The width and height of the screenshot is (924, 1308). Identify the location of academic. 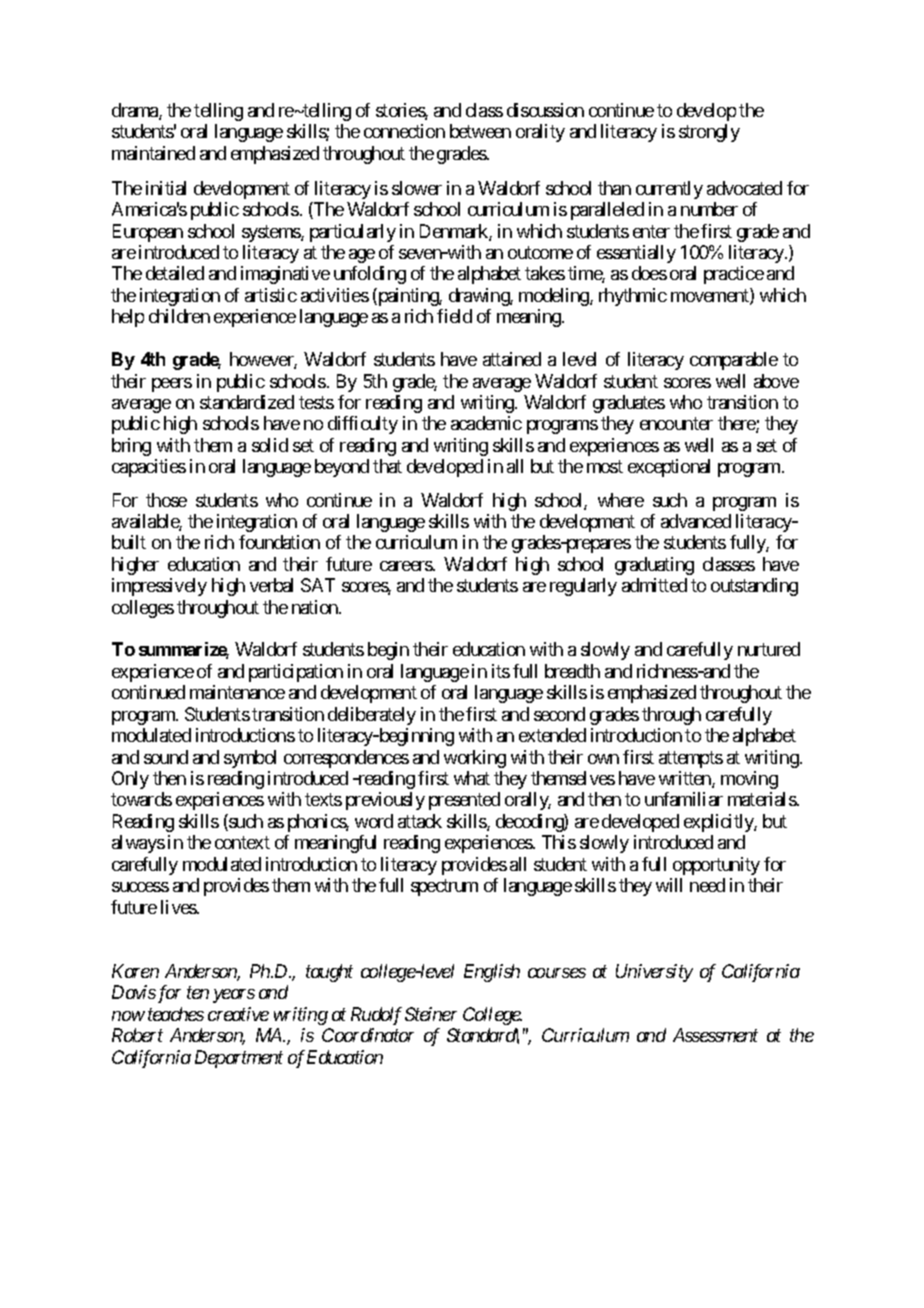
(486, 423).
